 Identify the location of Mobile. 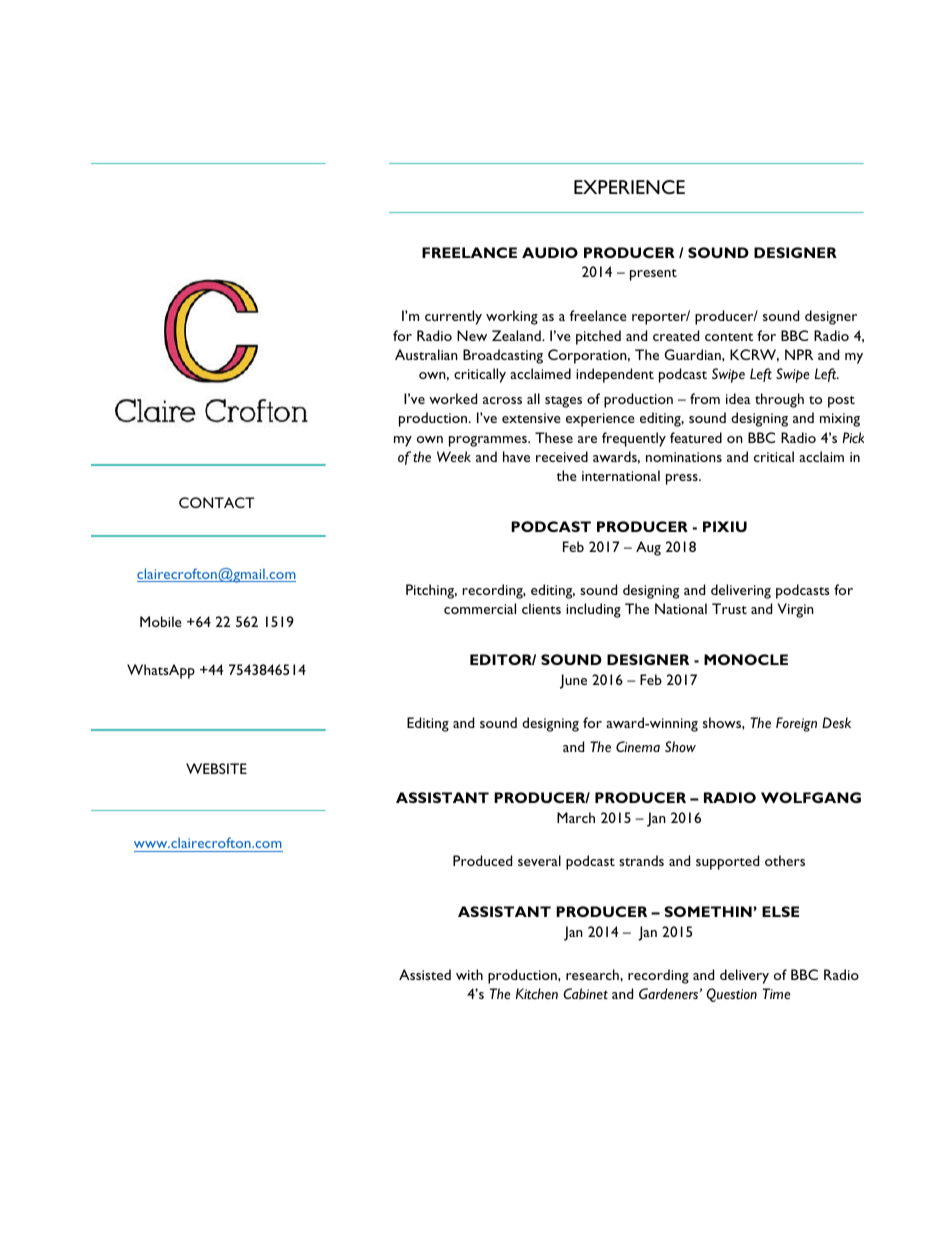
(161, 621).
